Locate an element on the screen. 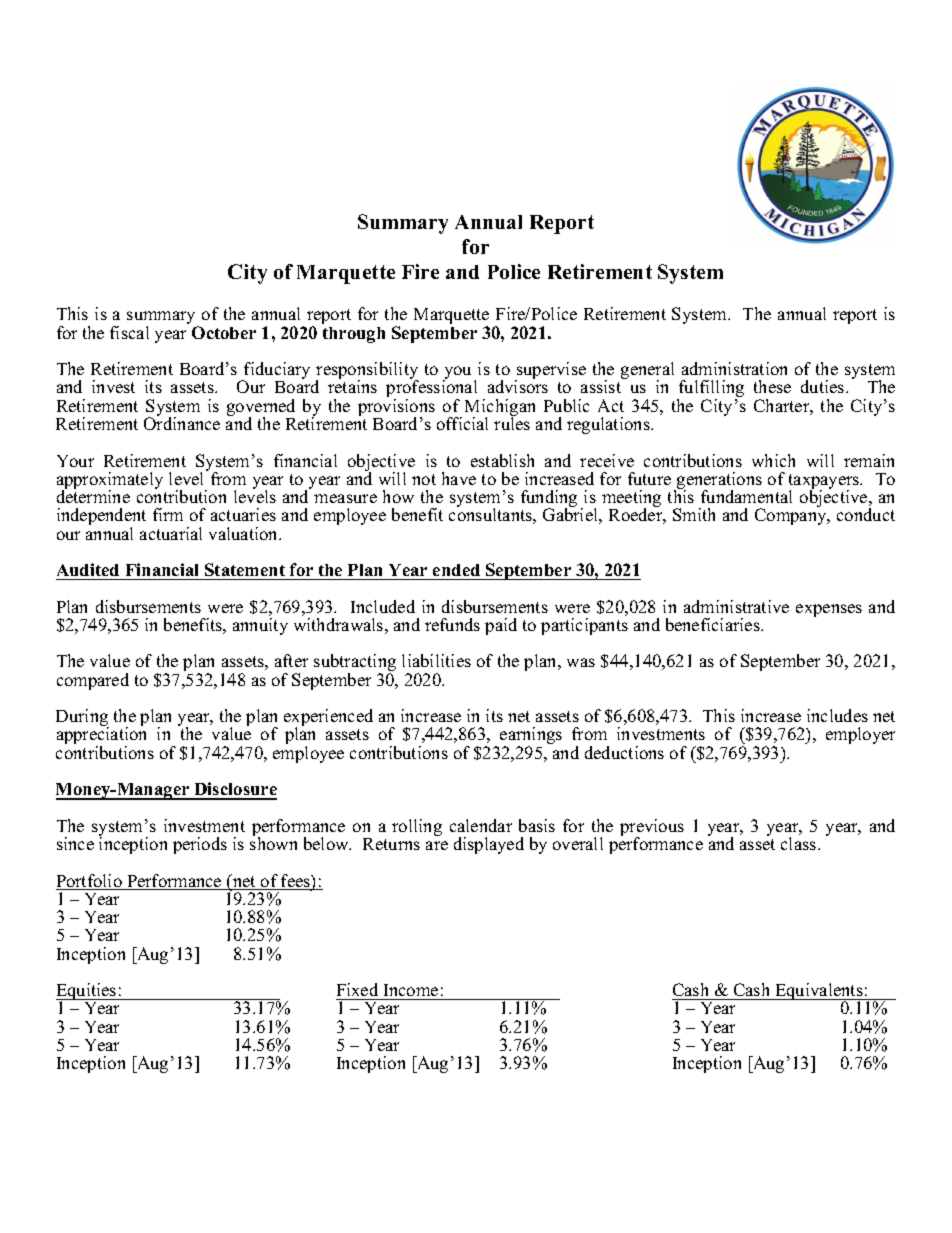 The height and width of the screenshot is (1233, 952). fiscal is located at coordinates (129, 332).
